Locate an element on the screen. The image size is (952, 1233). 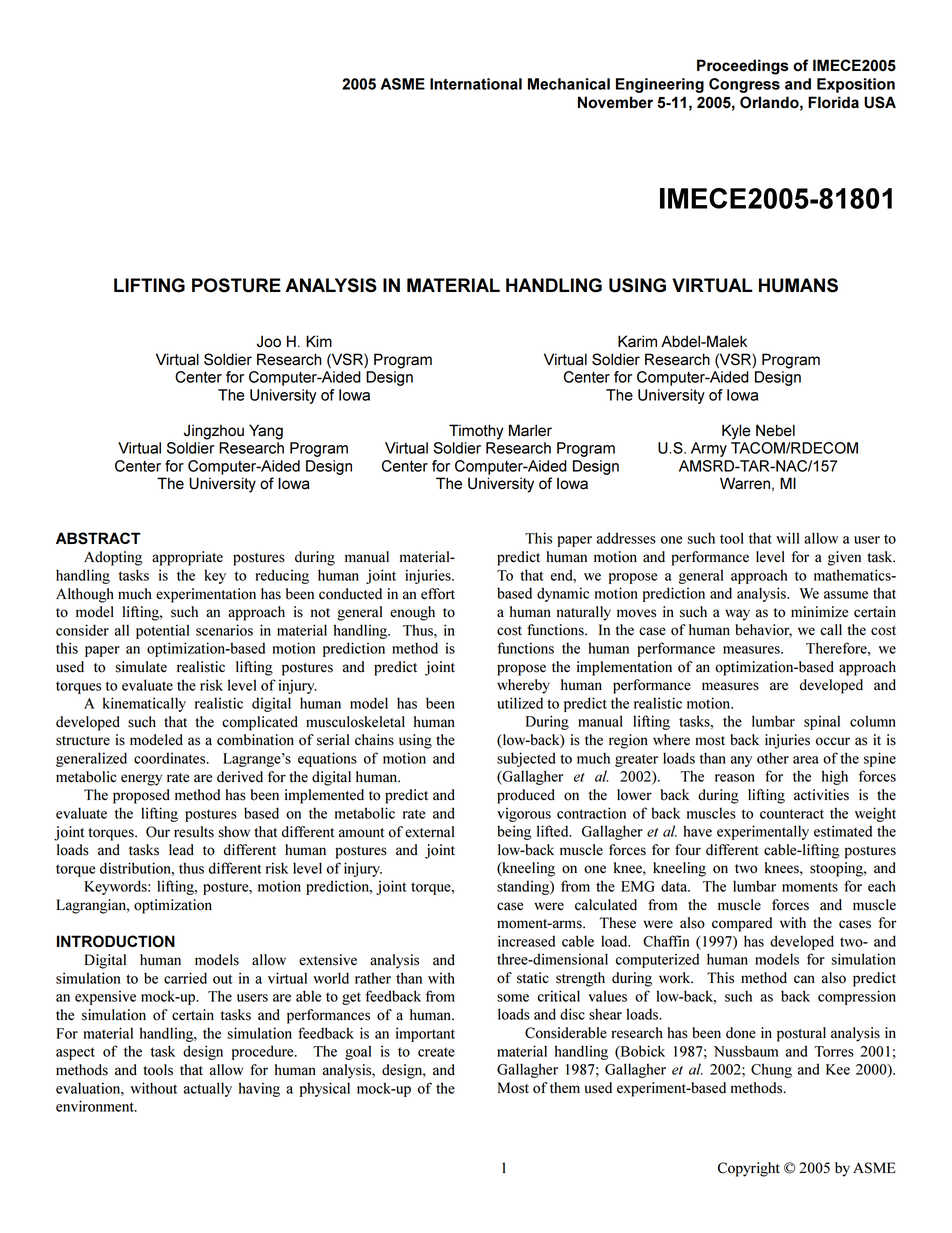
Joo is located at coordinates (269, 341).
